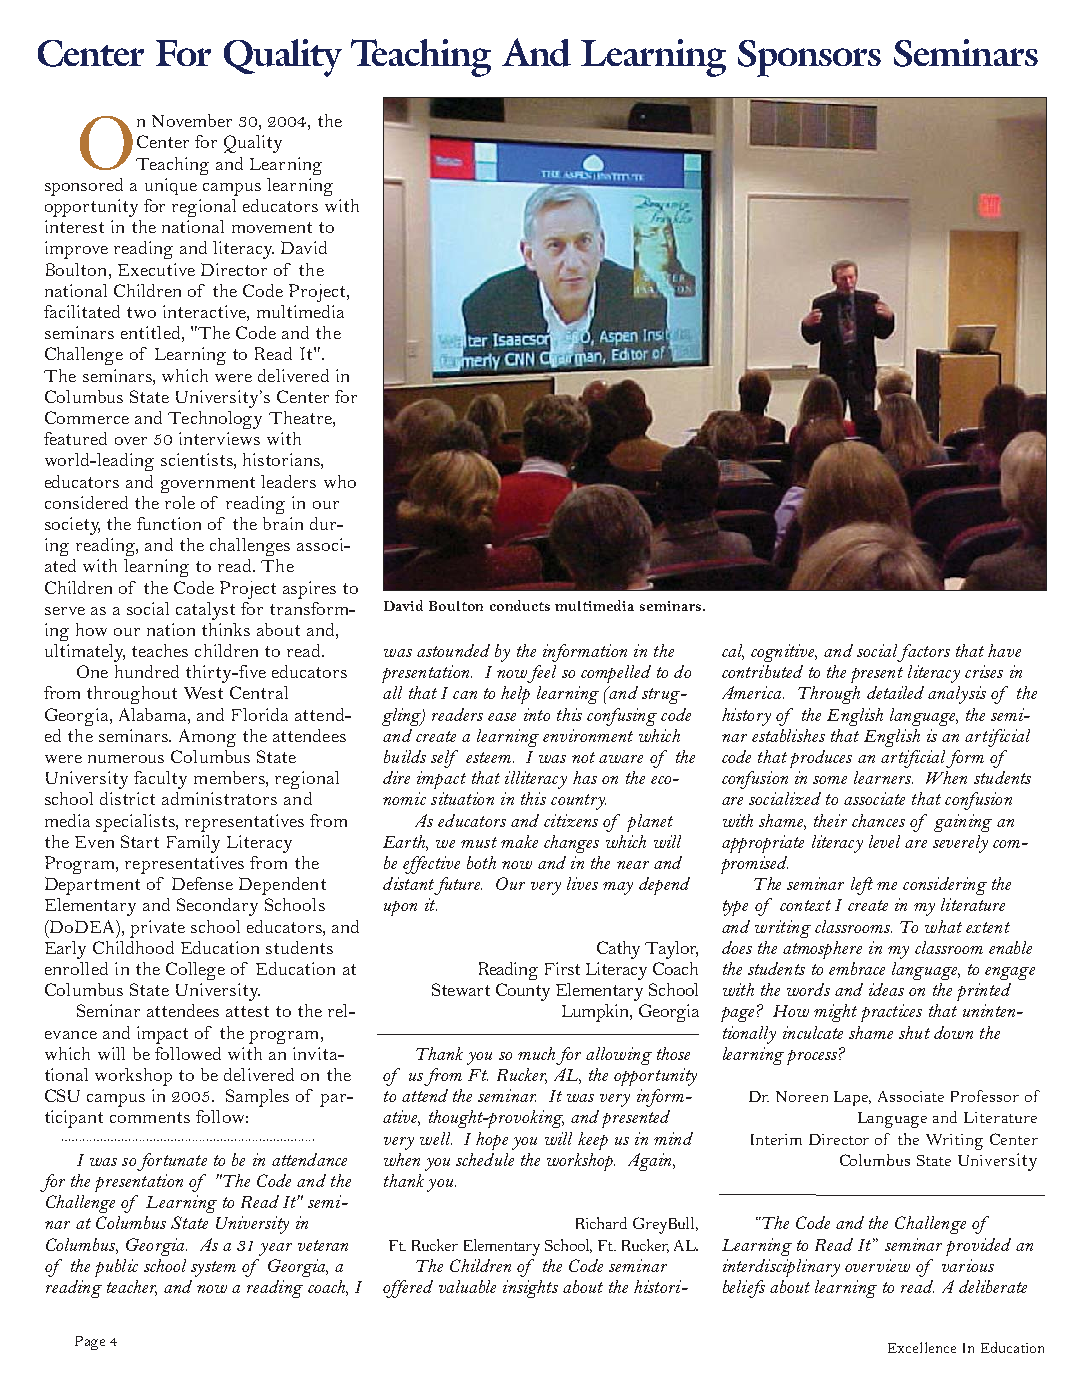 Image resolution: width=1081 pixels, height=1399 pixels. Describe the element at coordinates (895, 692) in the image. I see `detailed` at that location.
